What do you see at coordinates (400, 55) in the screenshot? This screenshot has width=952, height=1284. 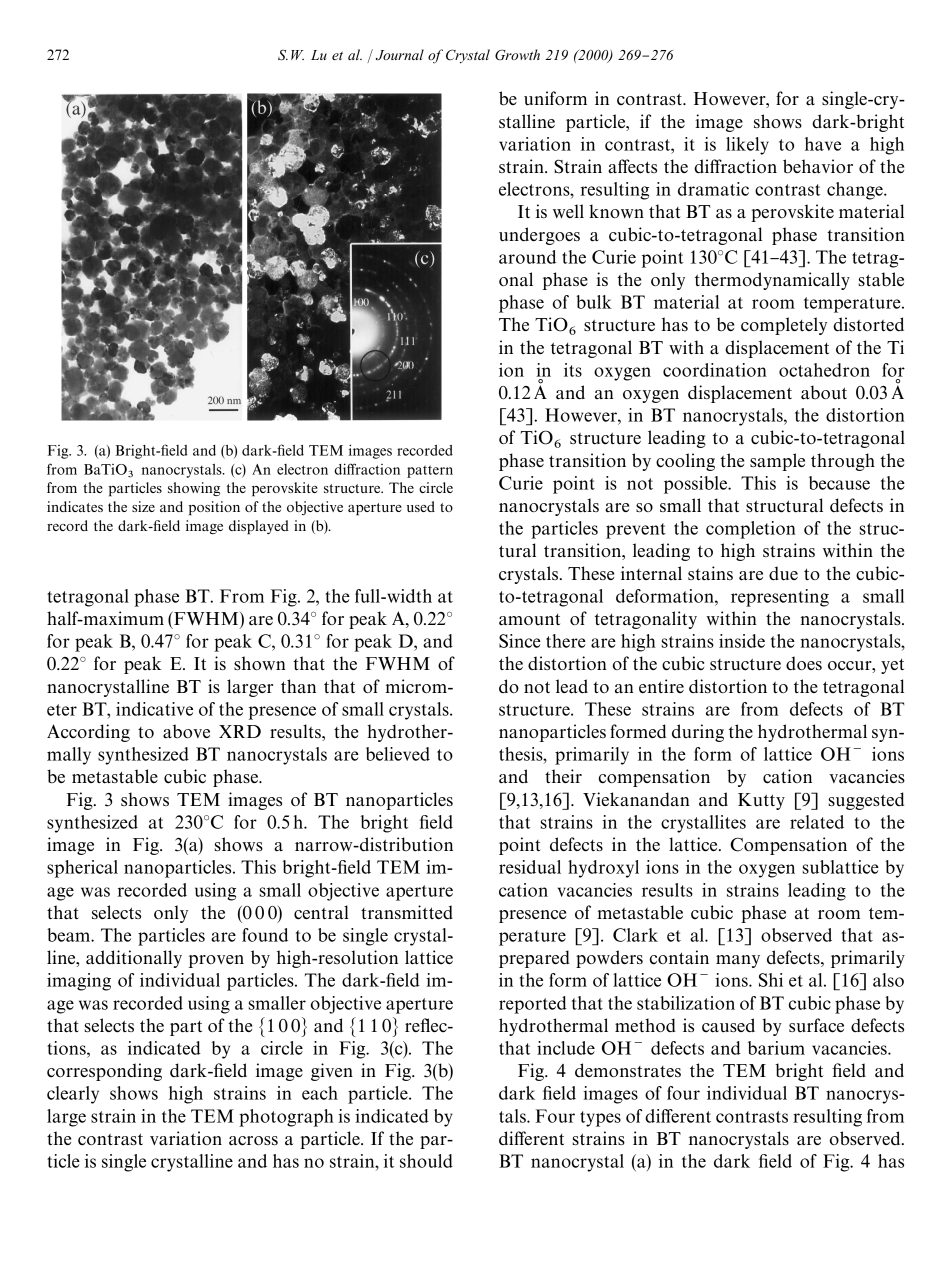 I see `Journal` at bounding box center [400, 55].
